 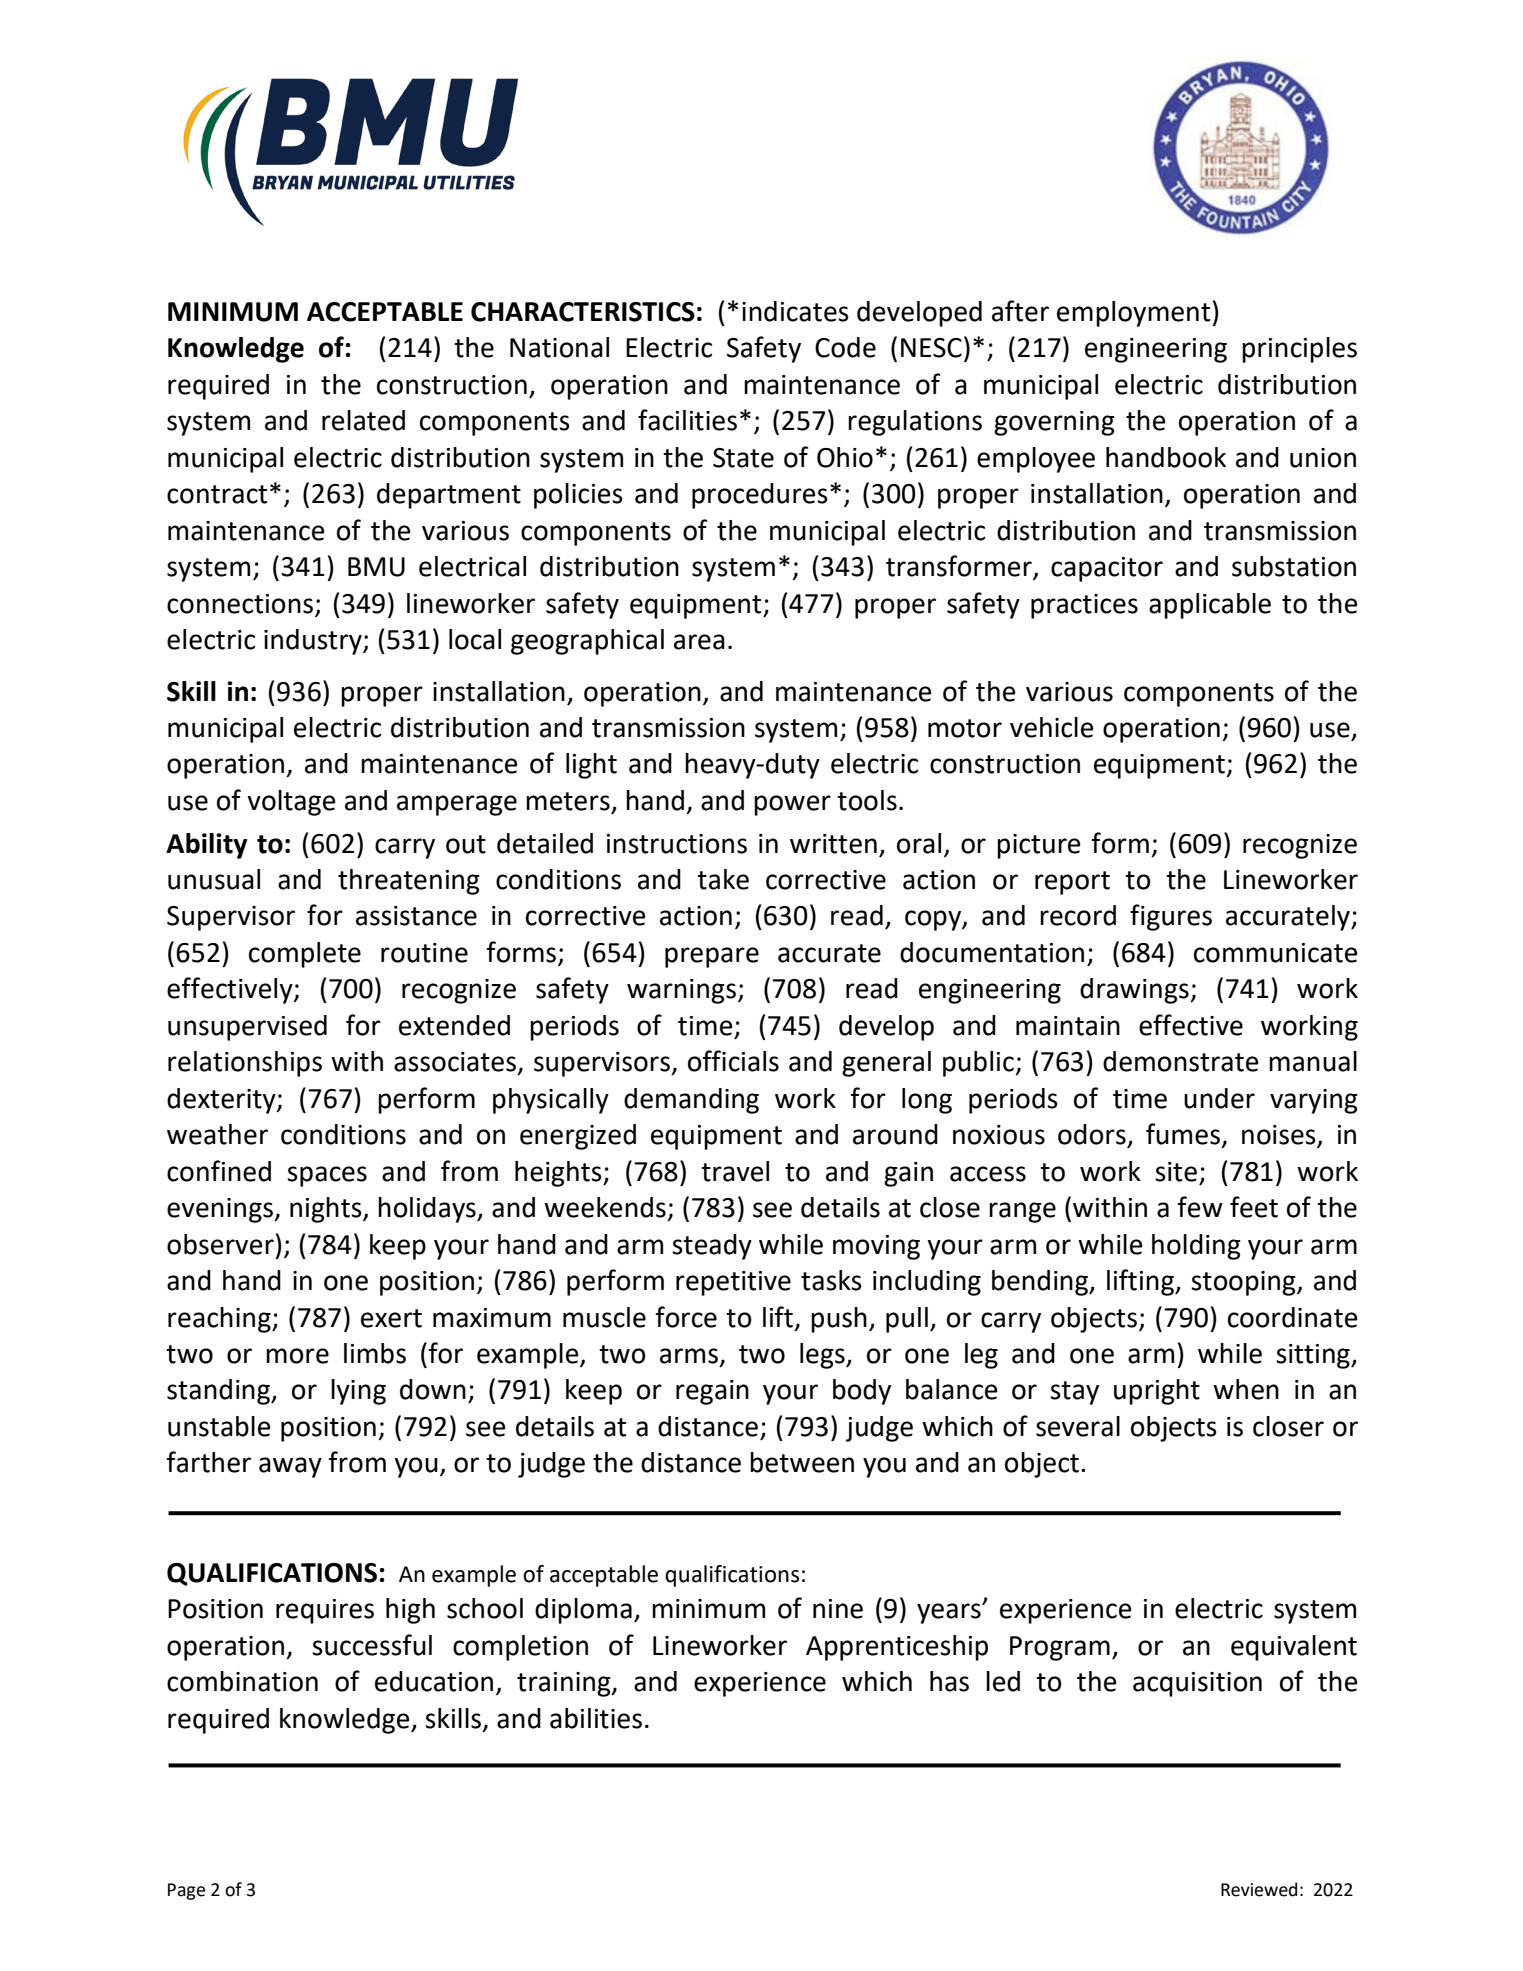 I want to click on Reviewed, so click(x=1259, y=1889).
